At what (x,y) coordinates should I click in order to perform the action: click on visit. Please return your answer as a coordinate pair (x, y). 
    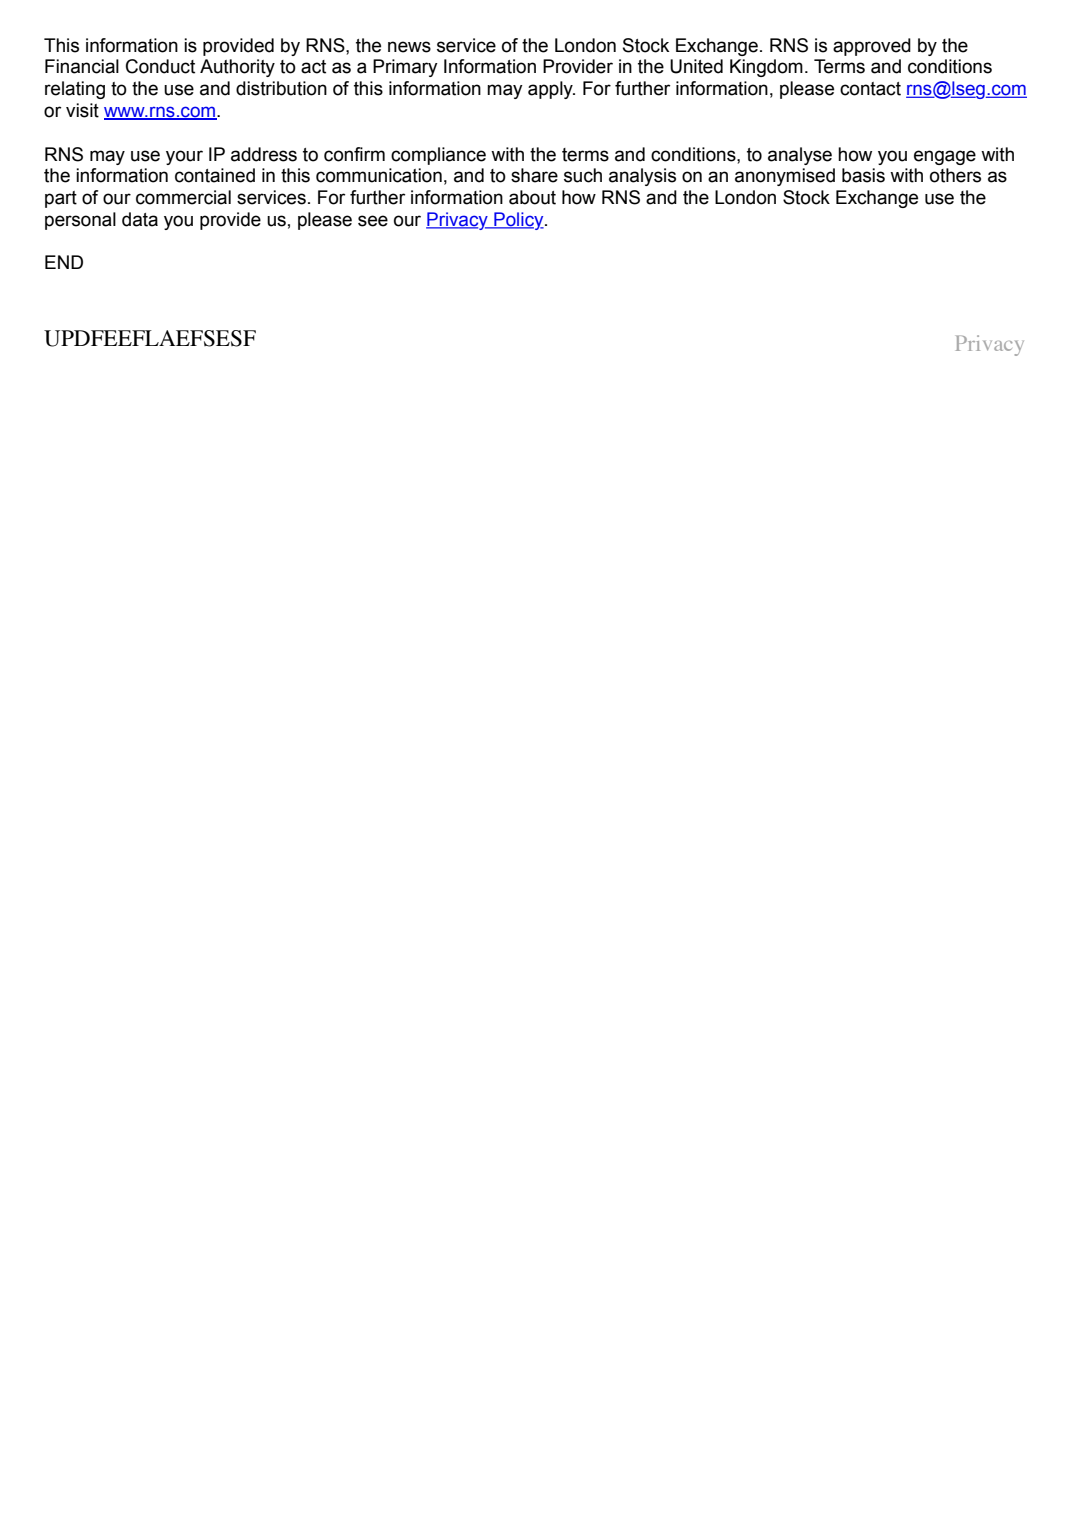
    Looking at the image, I should click on (82, 110).
